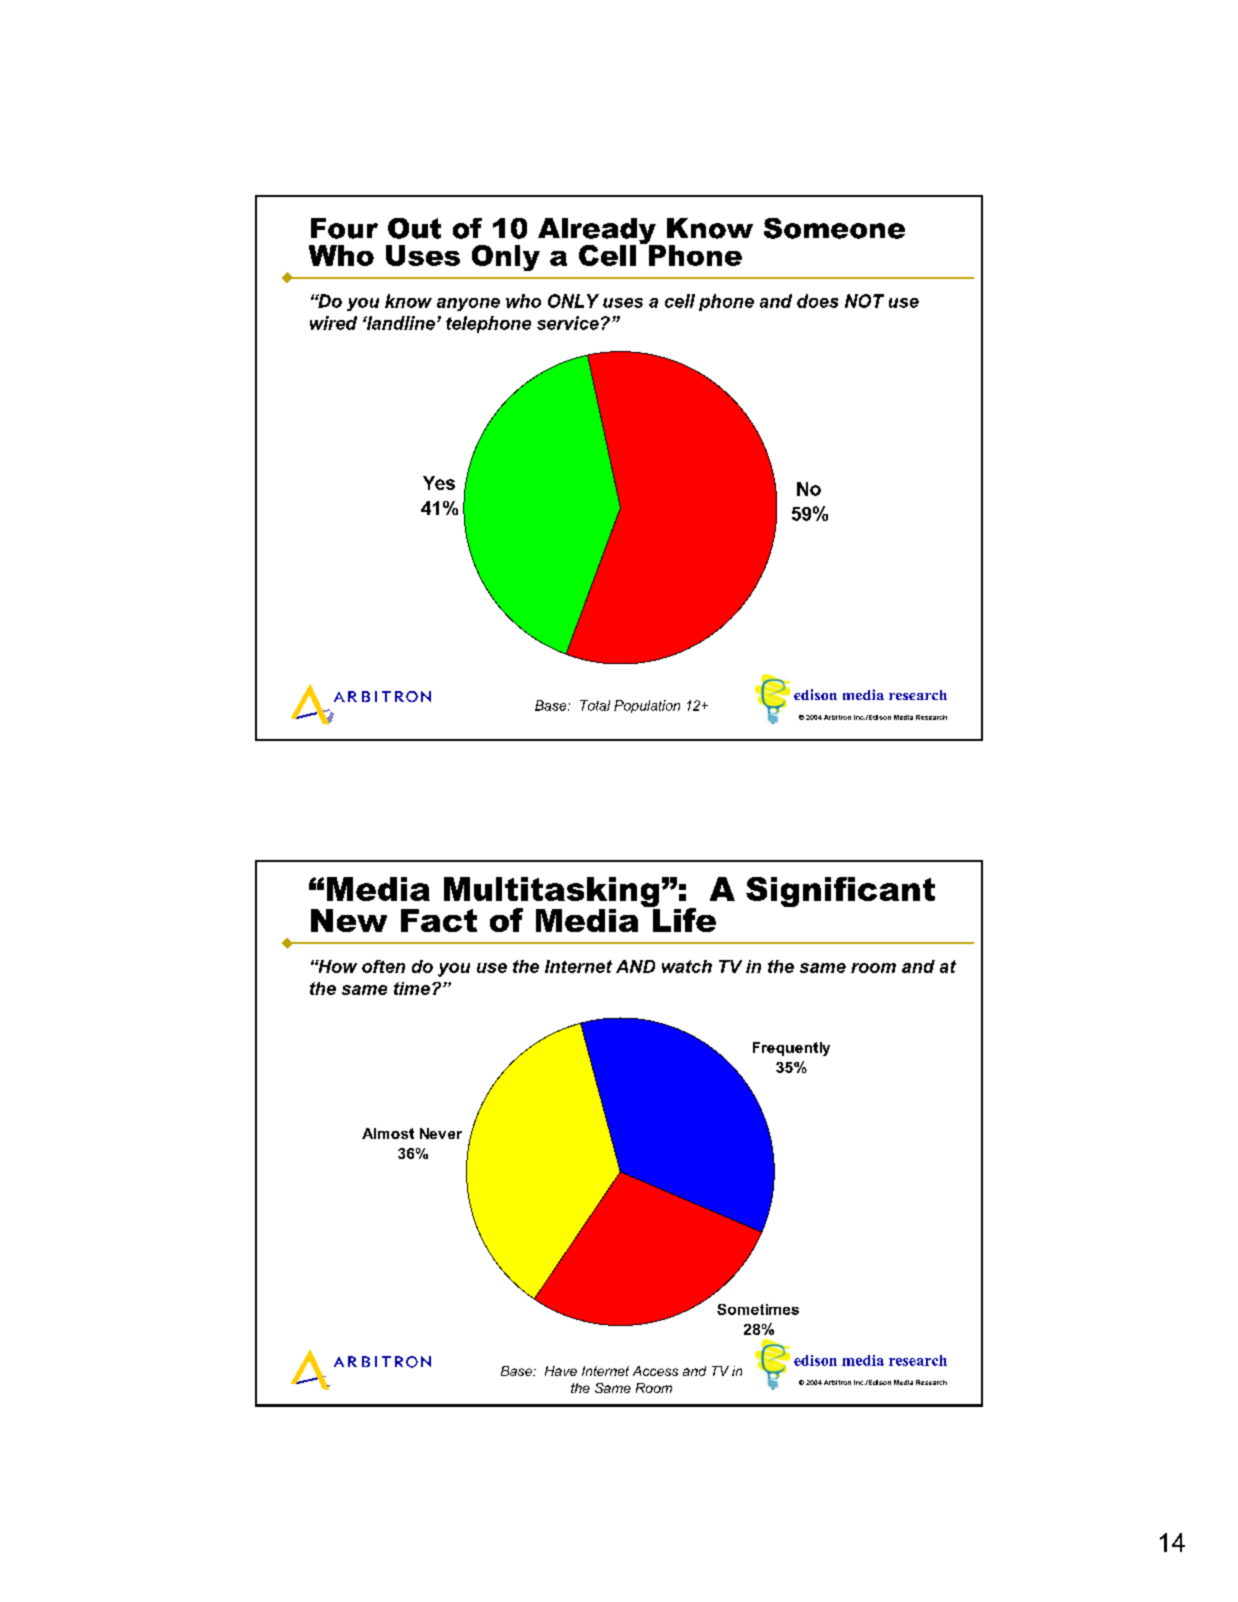 The height and width of the page is (1602, 1238). Describe the element at coordinates (595, 705) in the page. I see `Total` at that location.
